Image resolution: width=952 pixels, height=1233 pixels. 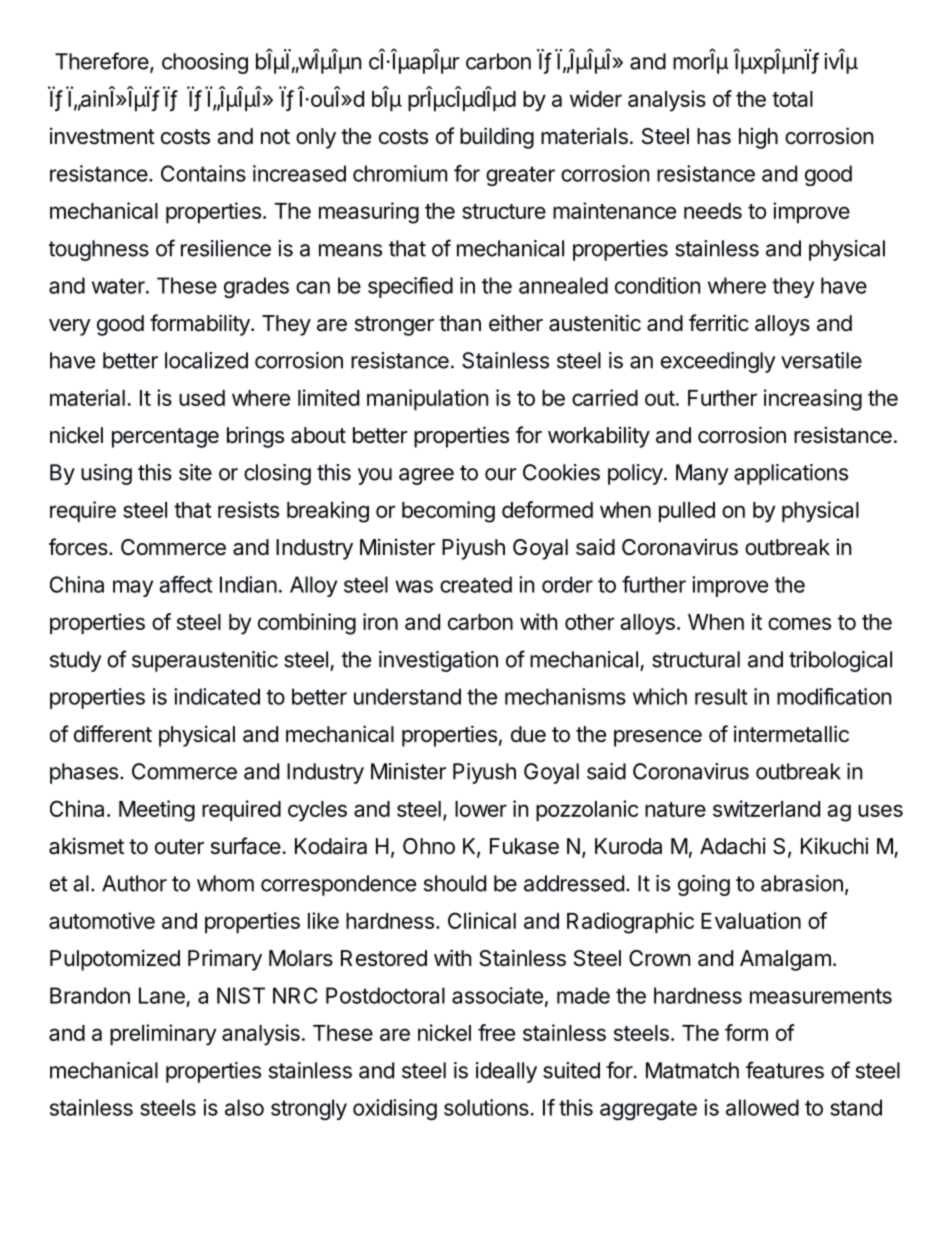 What do you see at coordinates (205, 63) in the document?
I see `choosing` at bounding box center [205, 63].
